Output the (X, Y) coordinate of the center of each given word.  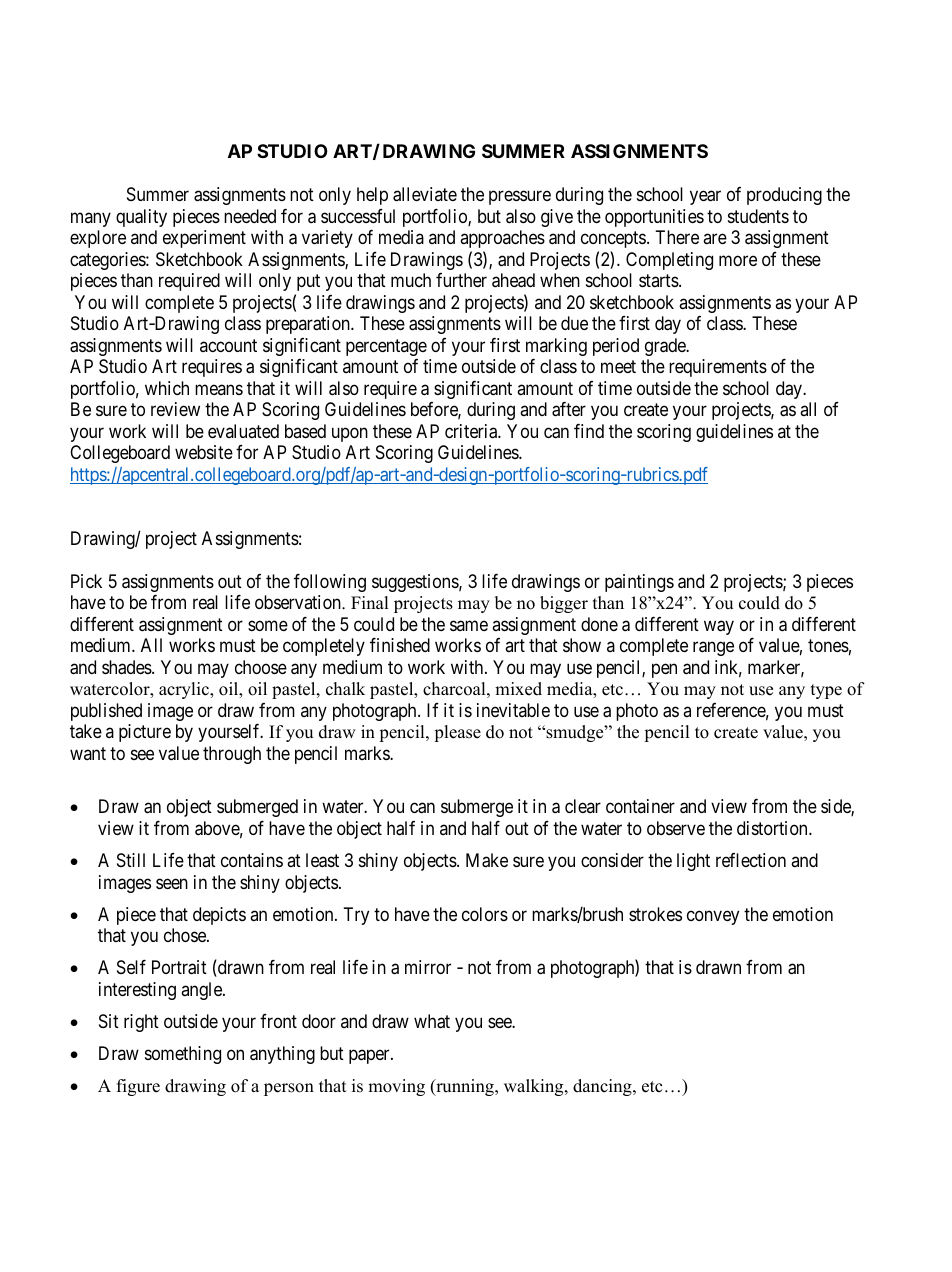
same (469, 625)
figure (138, 1087)
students (758, 216)
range (713, 649)
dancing (603, 1087)
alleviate (425, 194)
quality (141, 218)
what (432, 1021)
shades (127, 667)
